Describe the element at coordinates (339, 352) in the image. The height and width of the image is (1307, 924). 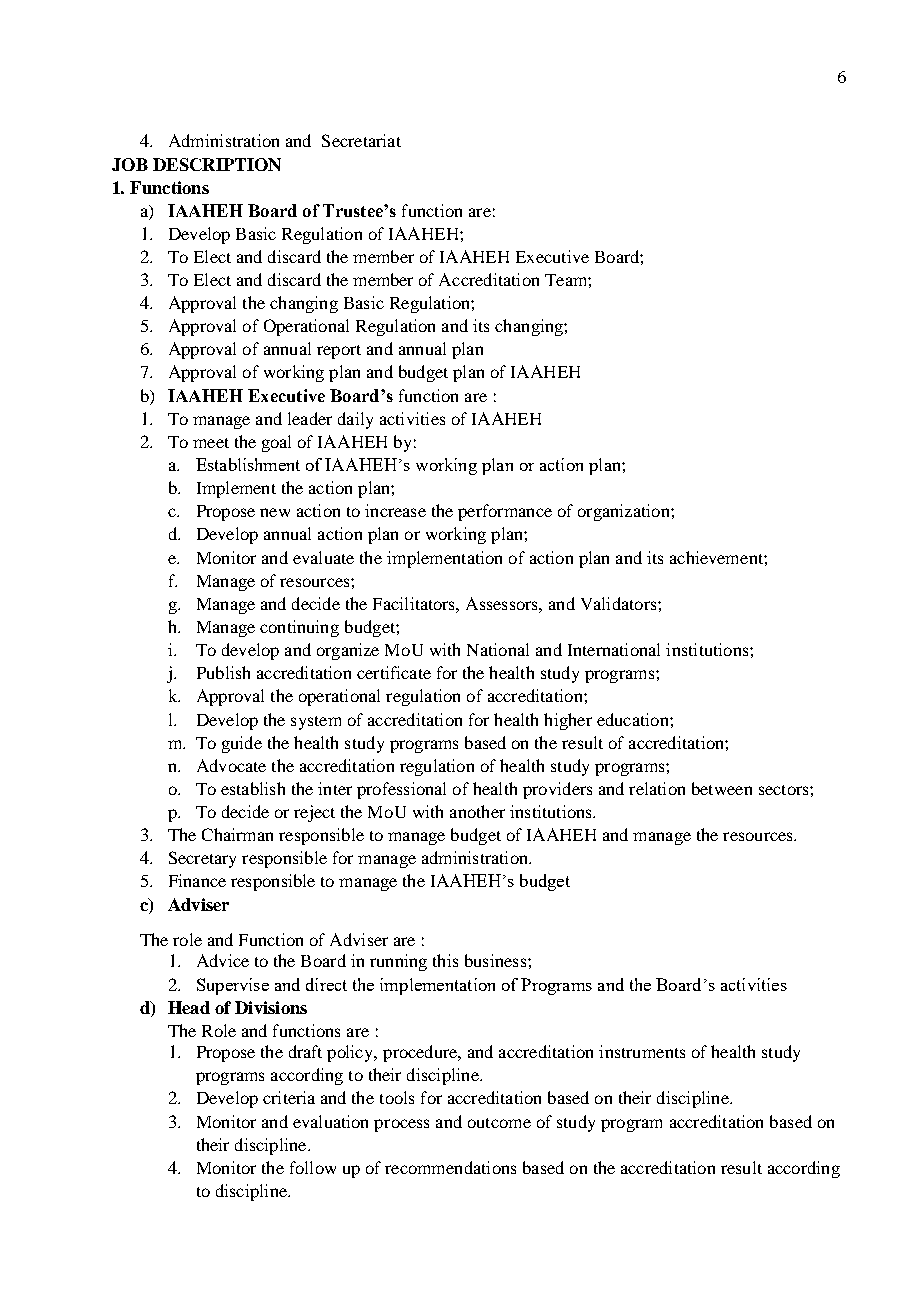
I see `report` at that location.
